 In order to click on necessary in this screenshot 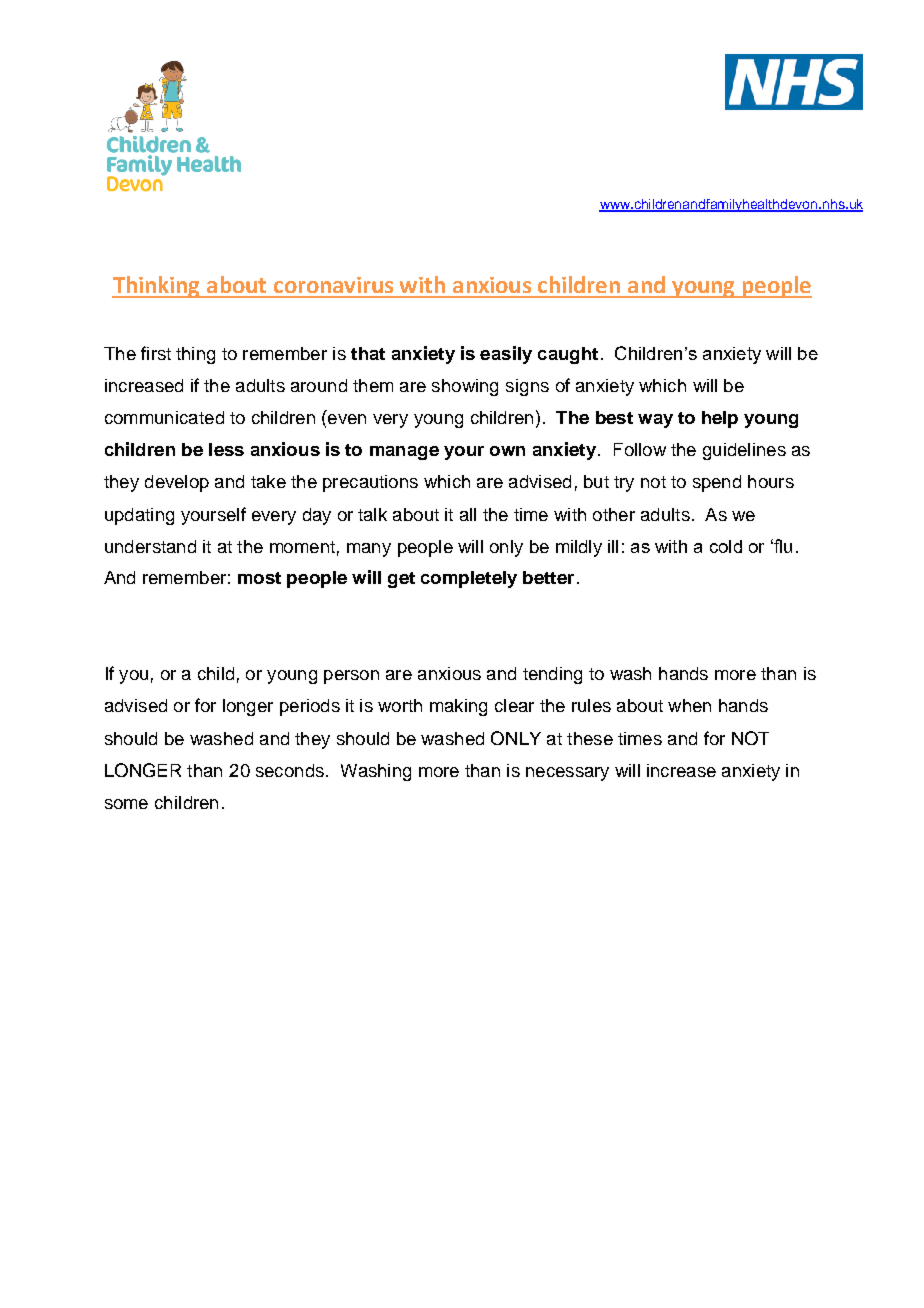, I will do `click(567, 774)`.
